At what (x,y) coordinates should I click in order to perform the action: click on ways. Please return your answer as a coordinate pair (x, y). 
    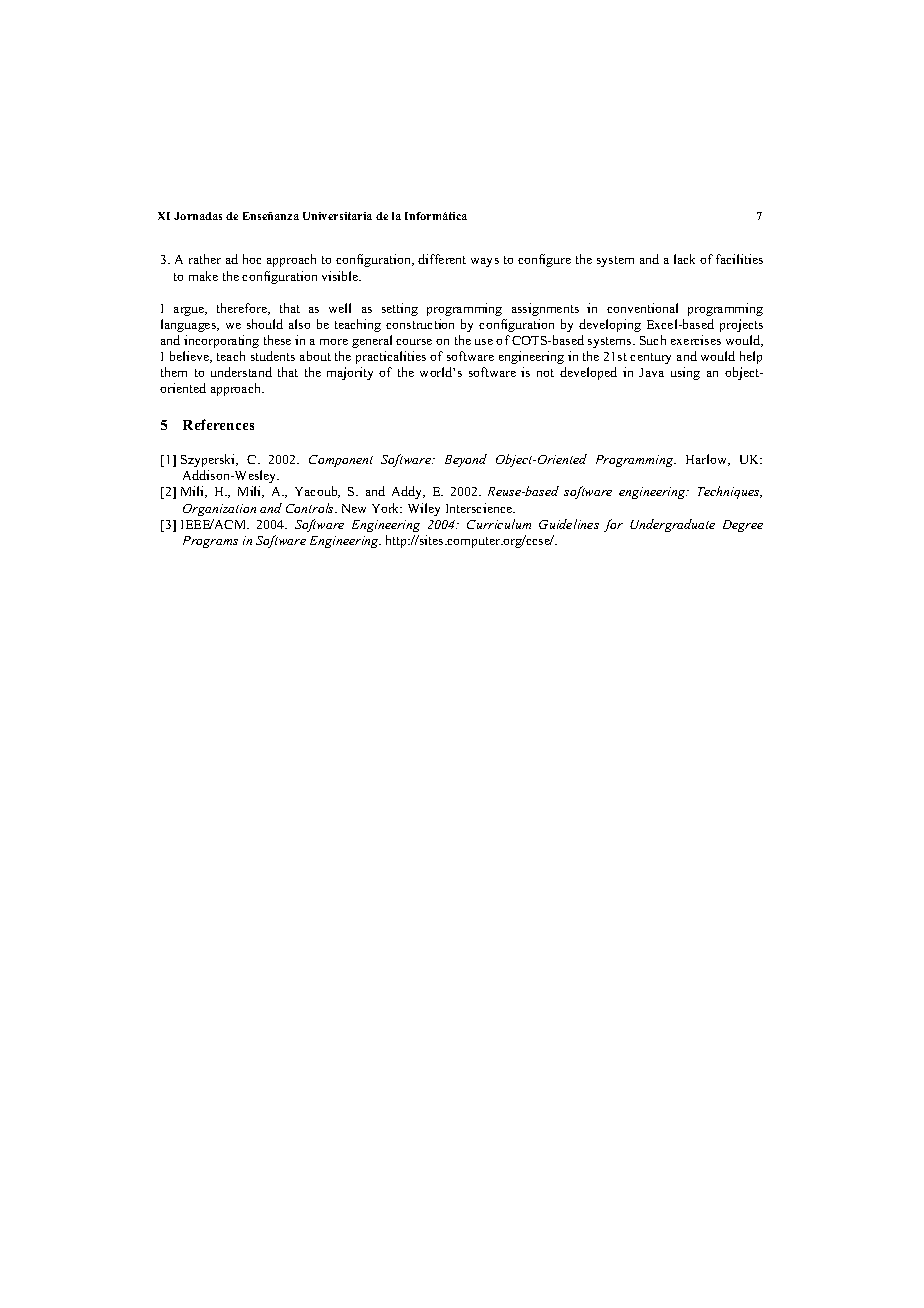
    Looking at the image, I should click on (485, 262).
